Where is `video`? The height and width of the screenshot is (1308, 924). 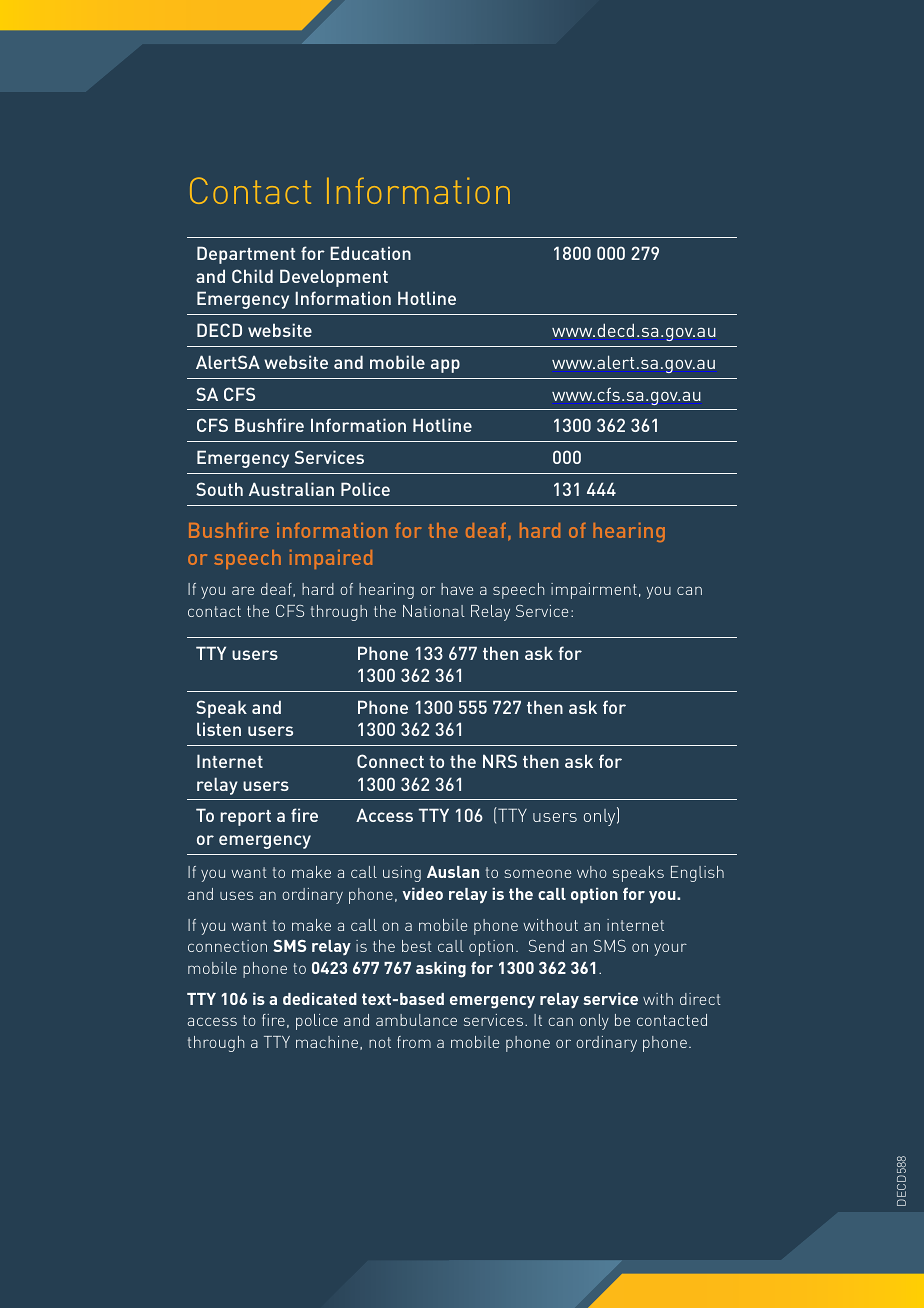
video is located at coordinates (423, 894).
